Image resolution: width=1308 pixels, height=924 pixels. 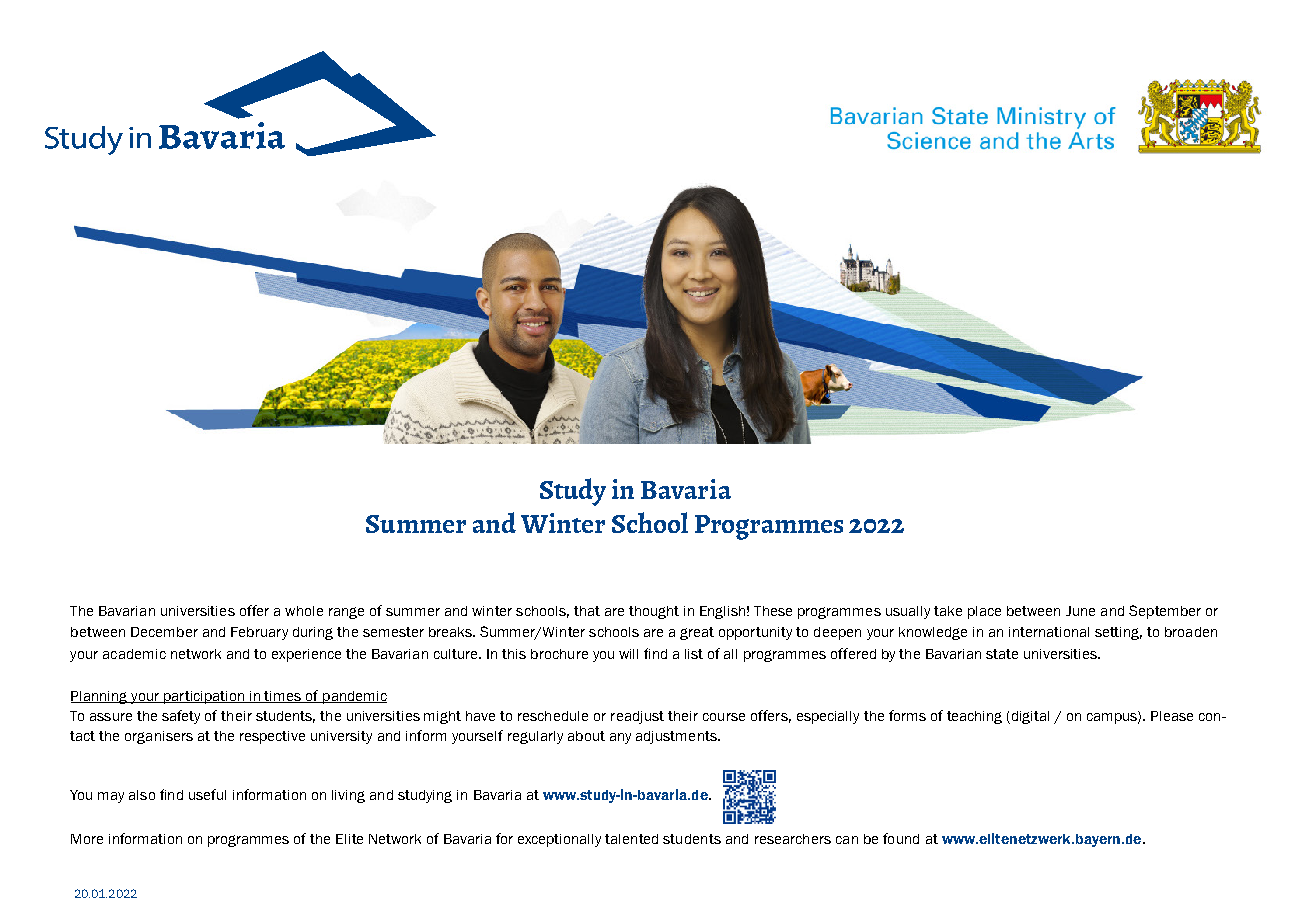 I want to click on thought, so click(x=654, y=612).
